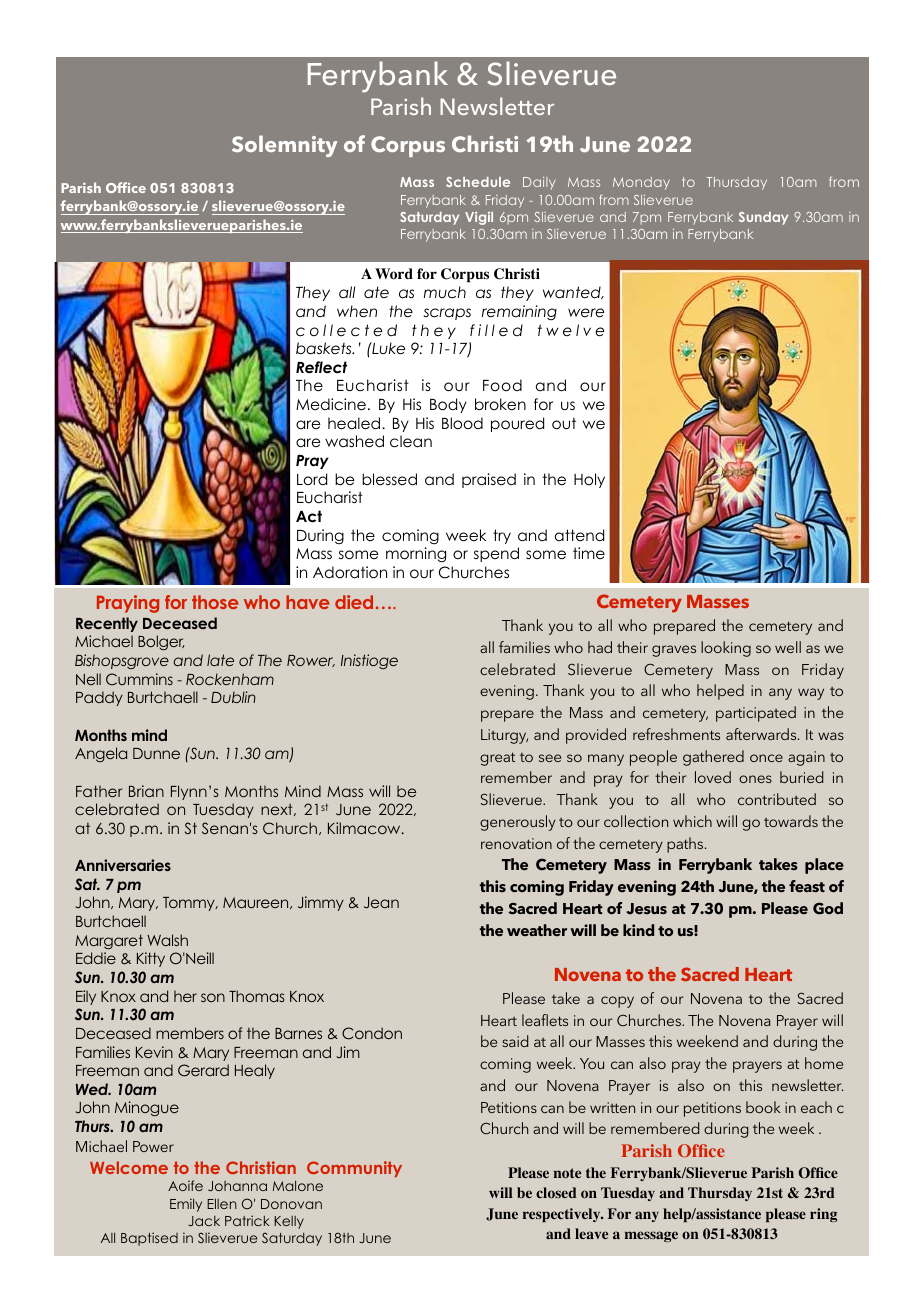  Describe the element at coordinates (756, 714) in the screenshot. I see `participated` at that location.
